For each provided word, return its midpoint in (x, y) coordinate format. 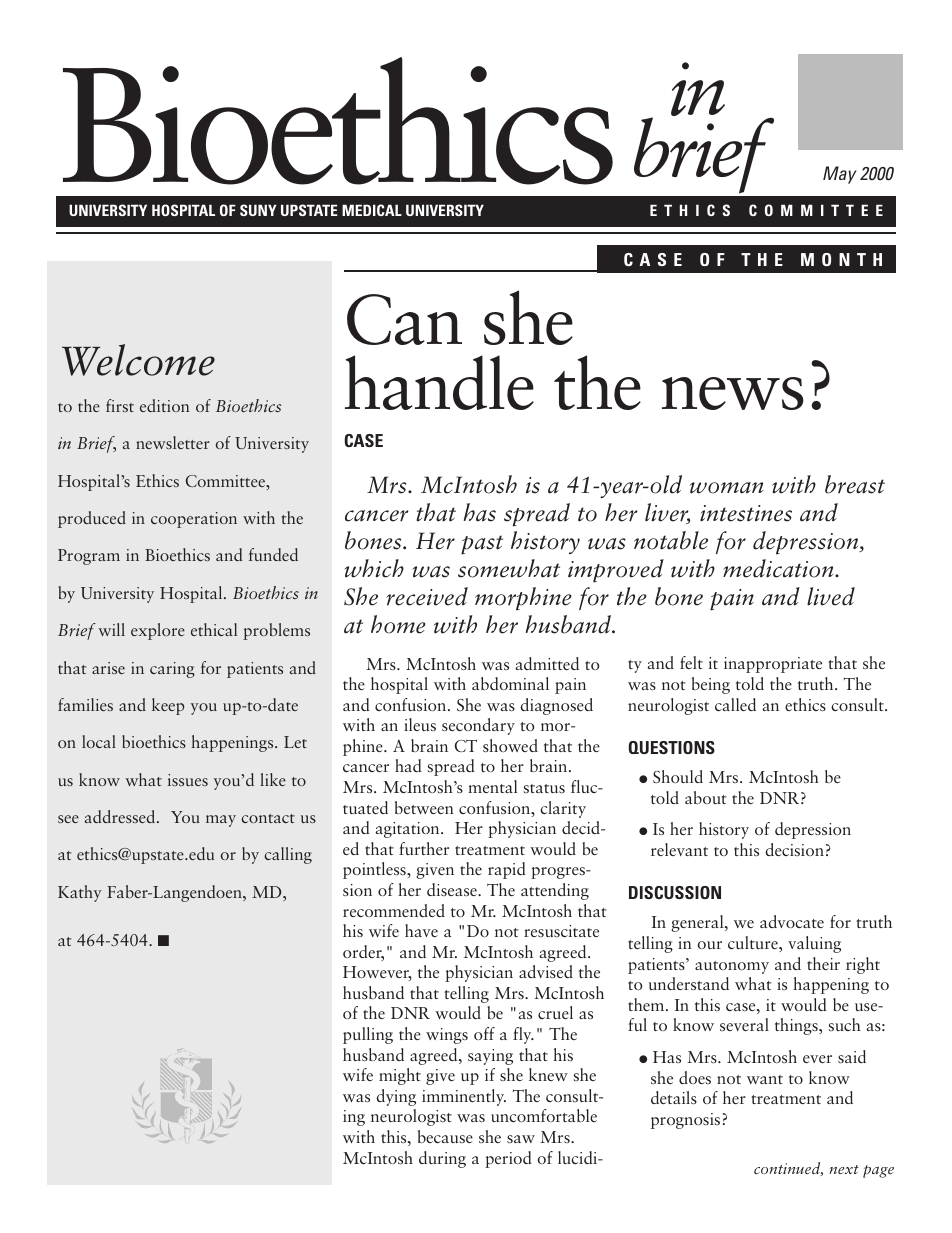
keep (168, 706)
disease (453, 889)
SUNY (258, 210)
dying (396, 1097)
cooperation (194, 520)
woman (726, 488)
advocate (792, 921)
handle (439, 382)
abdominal (510, 683)
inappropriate (773, 665)
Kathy (80, 893)
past (482, 545)
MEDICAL (372, 210)
